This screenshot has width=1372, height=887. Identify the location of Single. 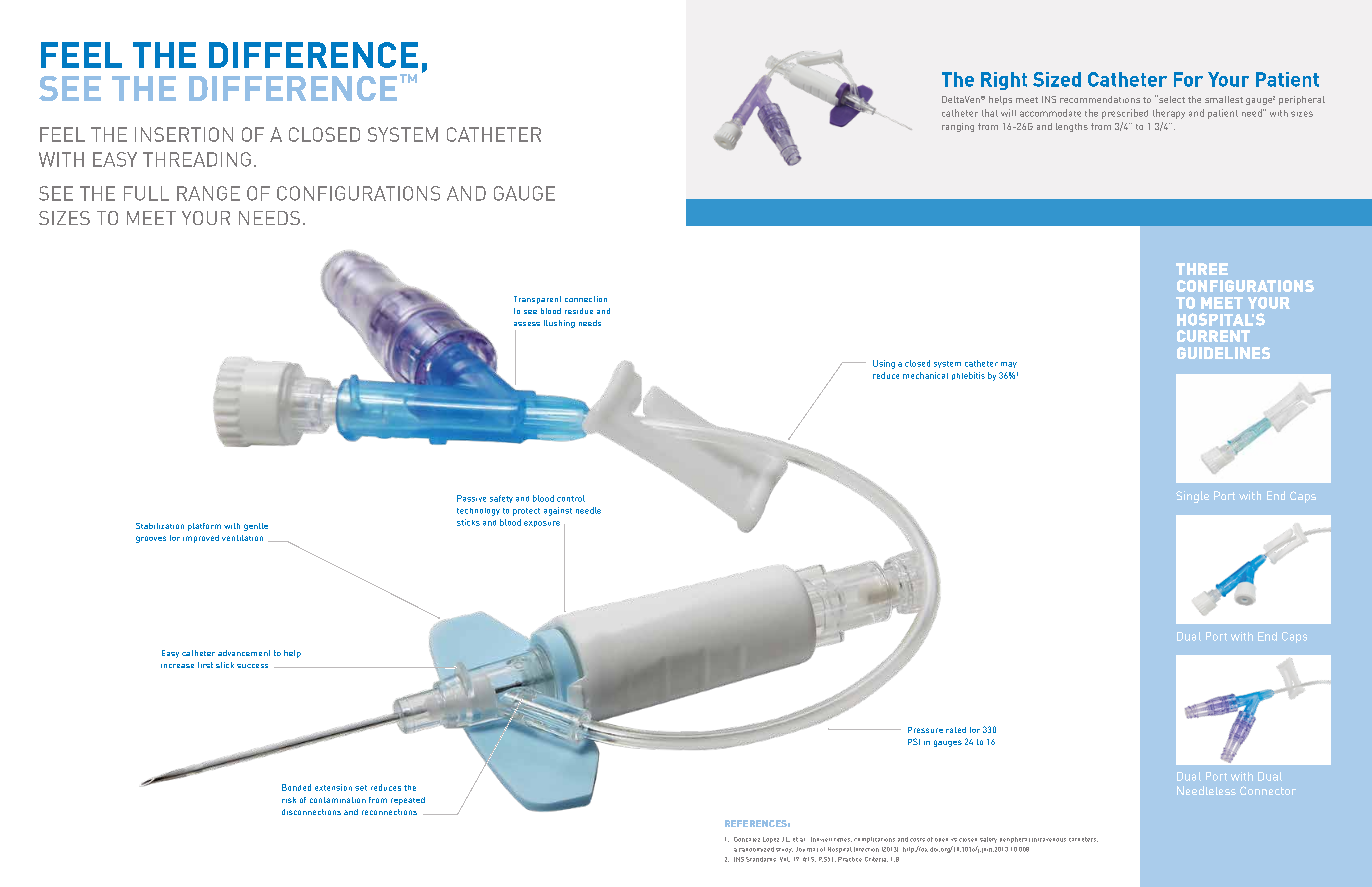
(1192, 497).
